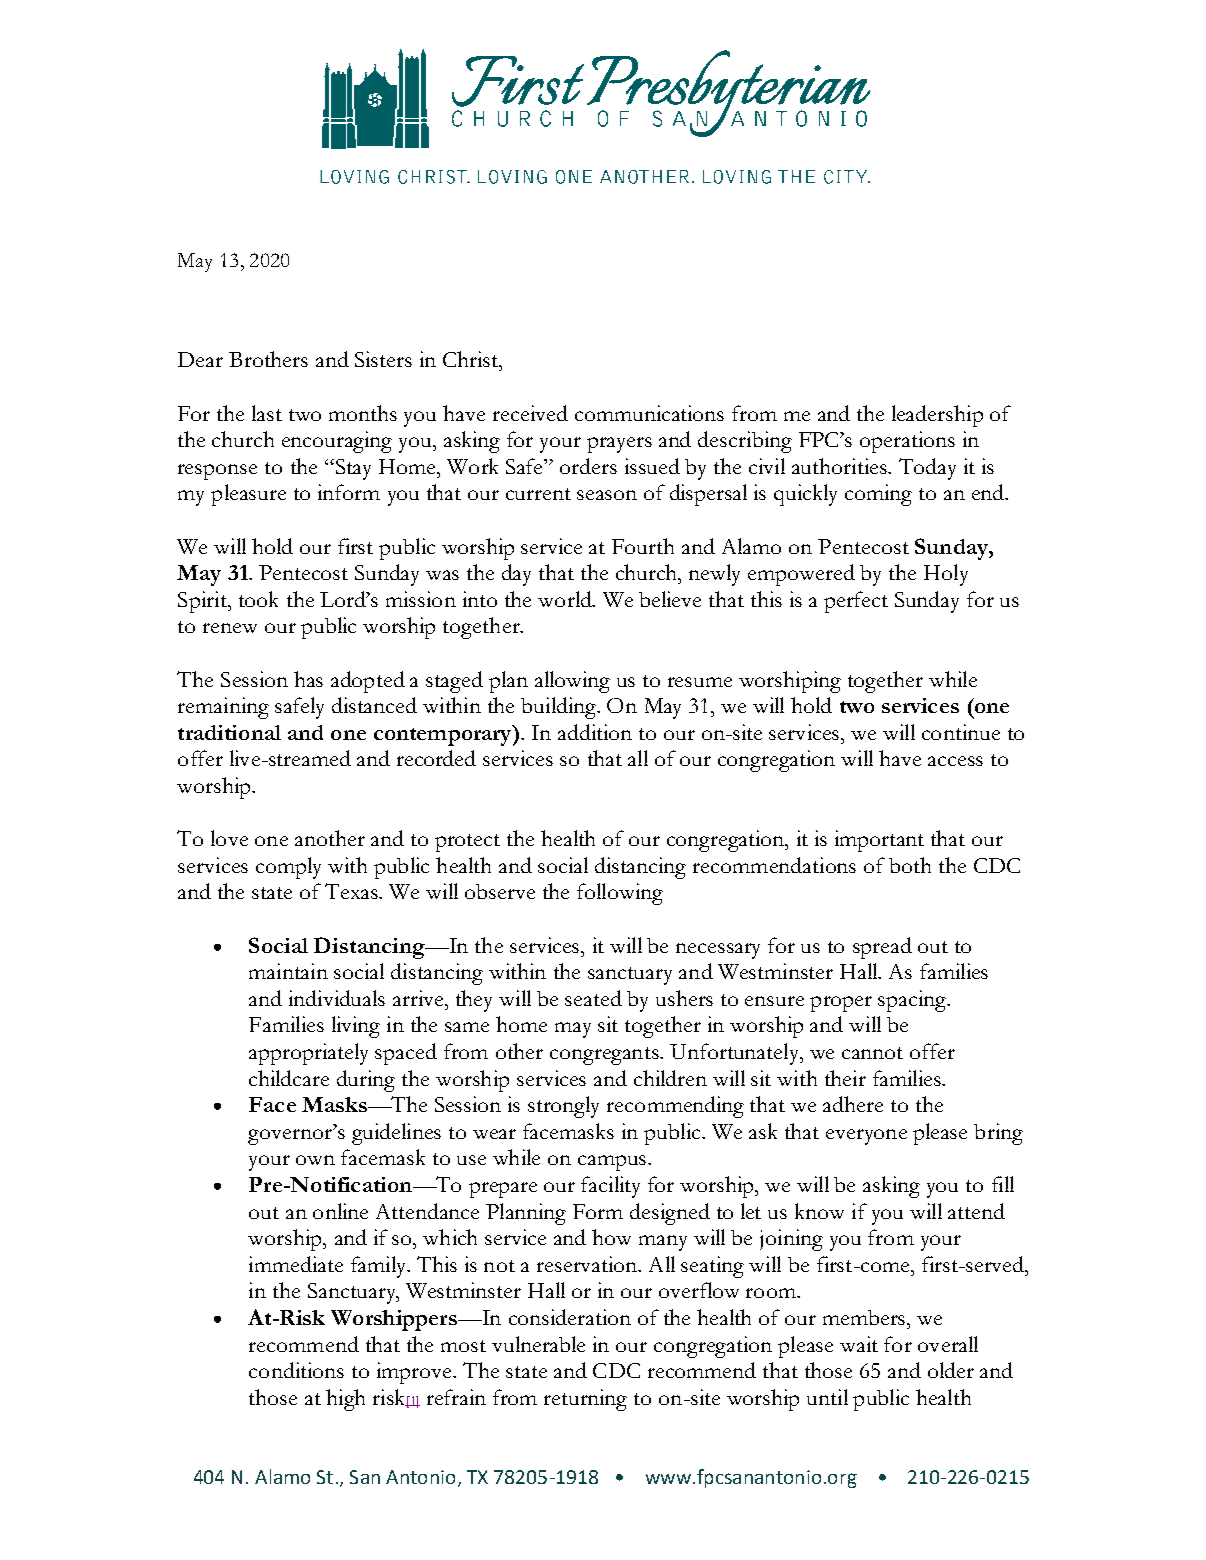  What do you see at coordinates (267, 413) in the screenshot?
I see `last` at bounding box center [267, 413].
